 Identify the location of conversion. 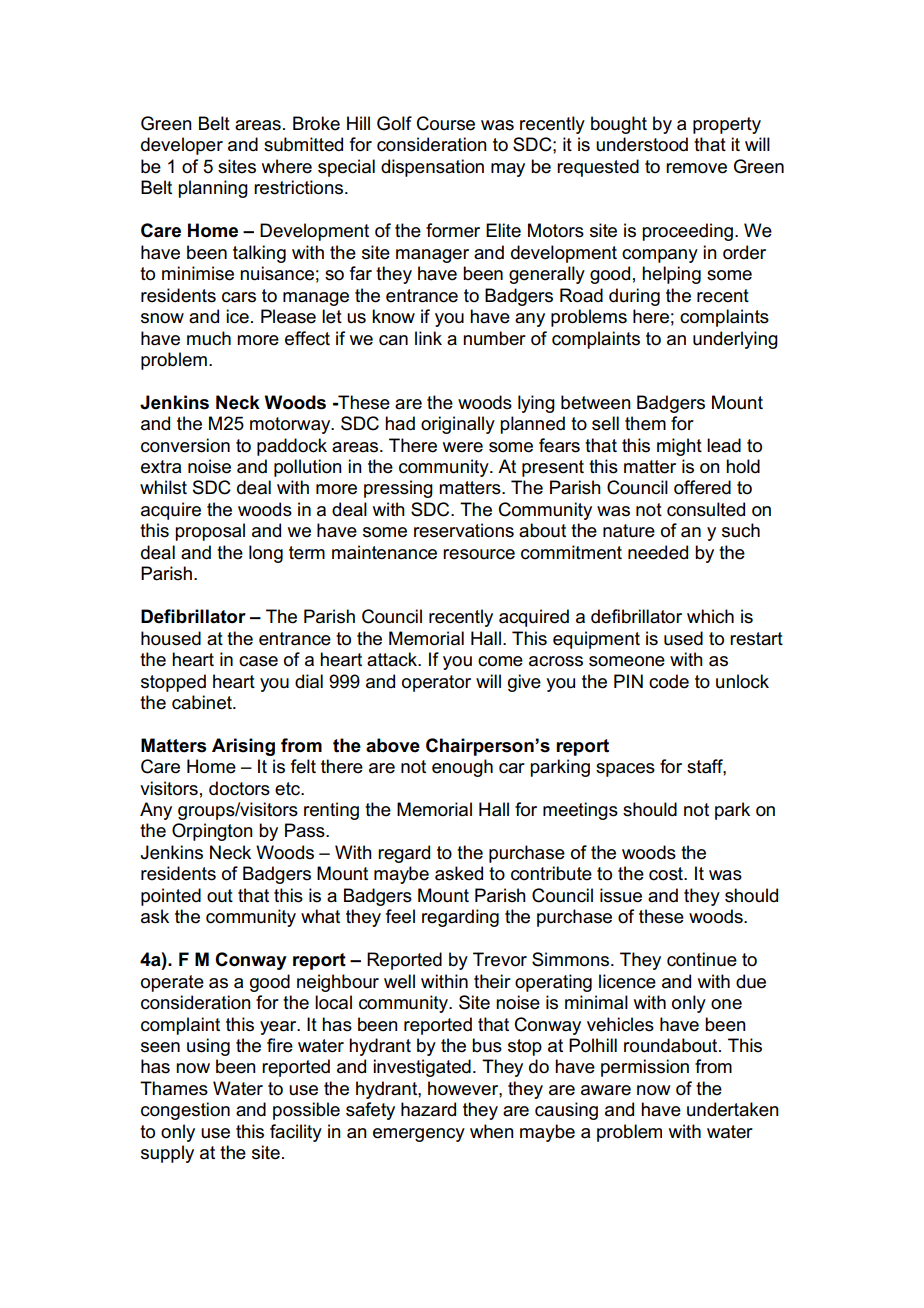
(185, 445).
